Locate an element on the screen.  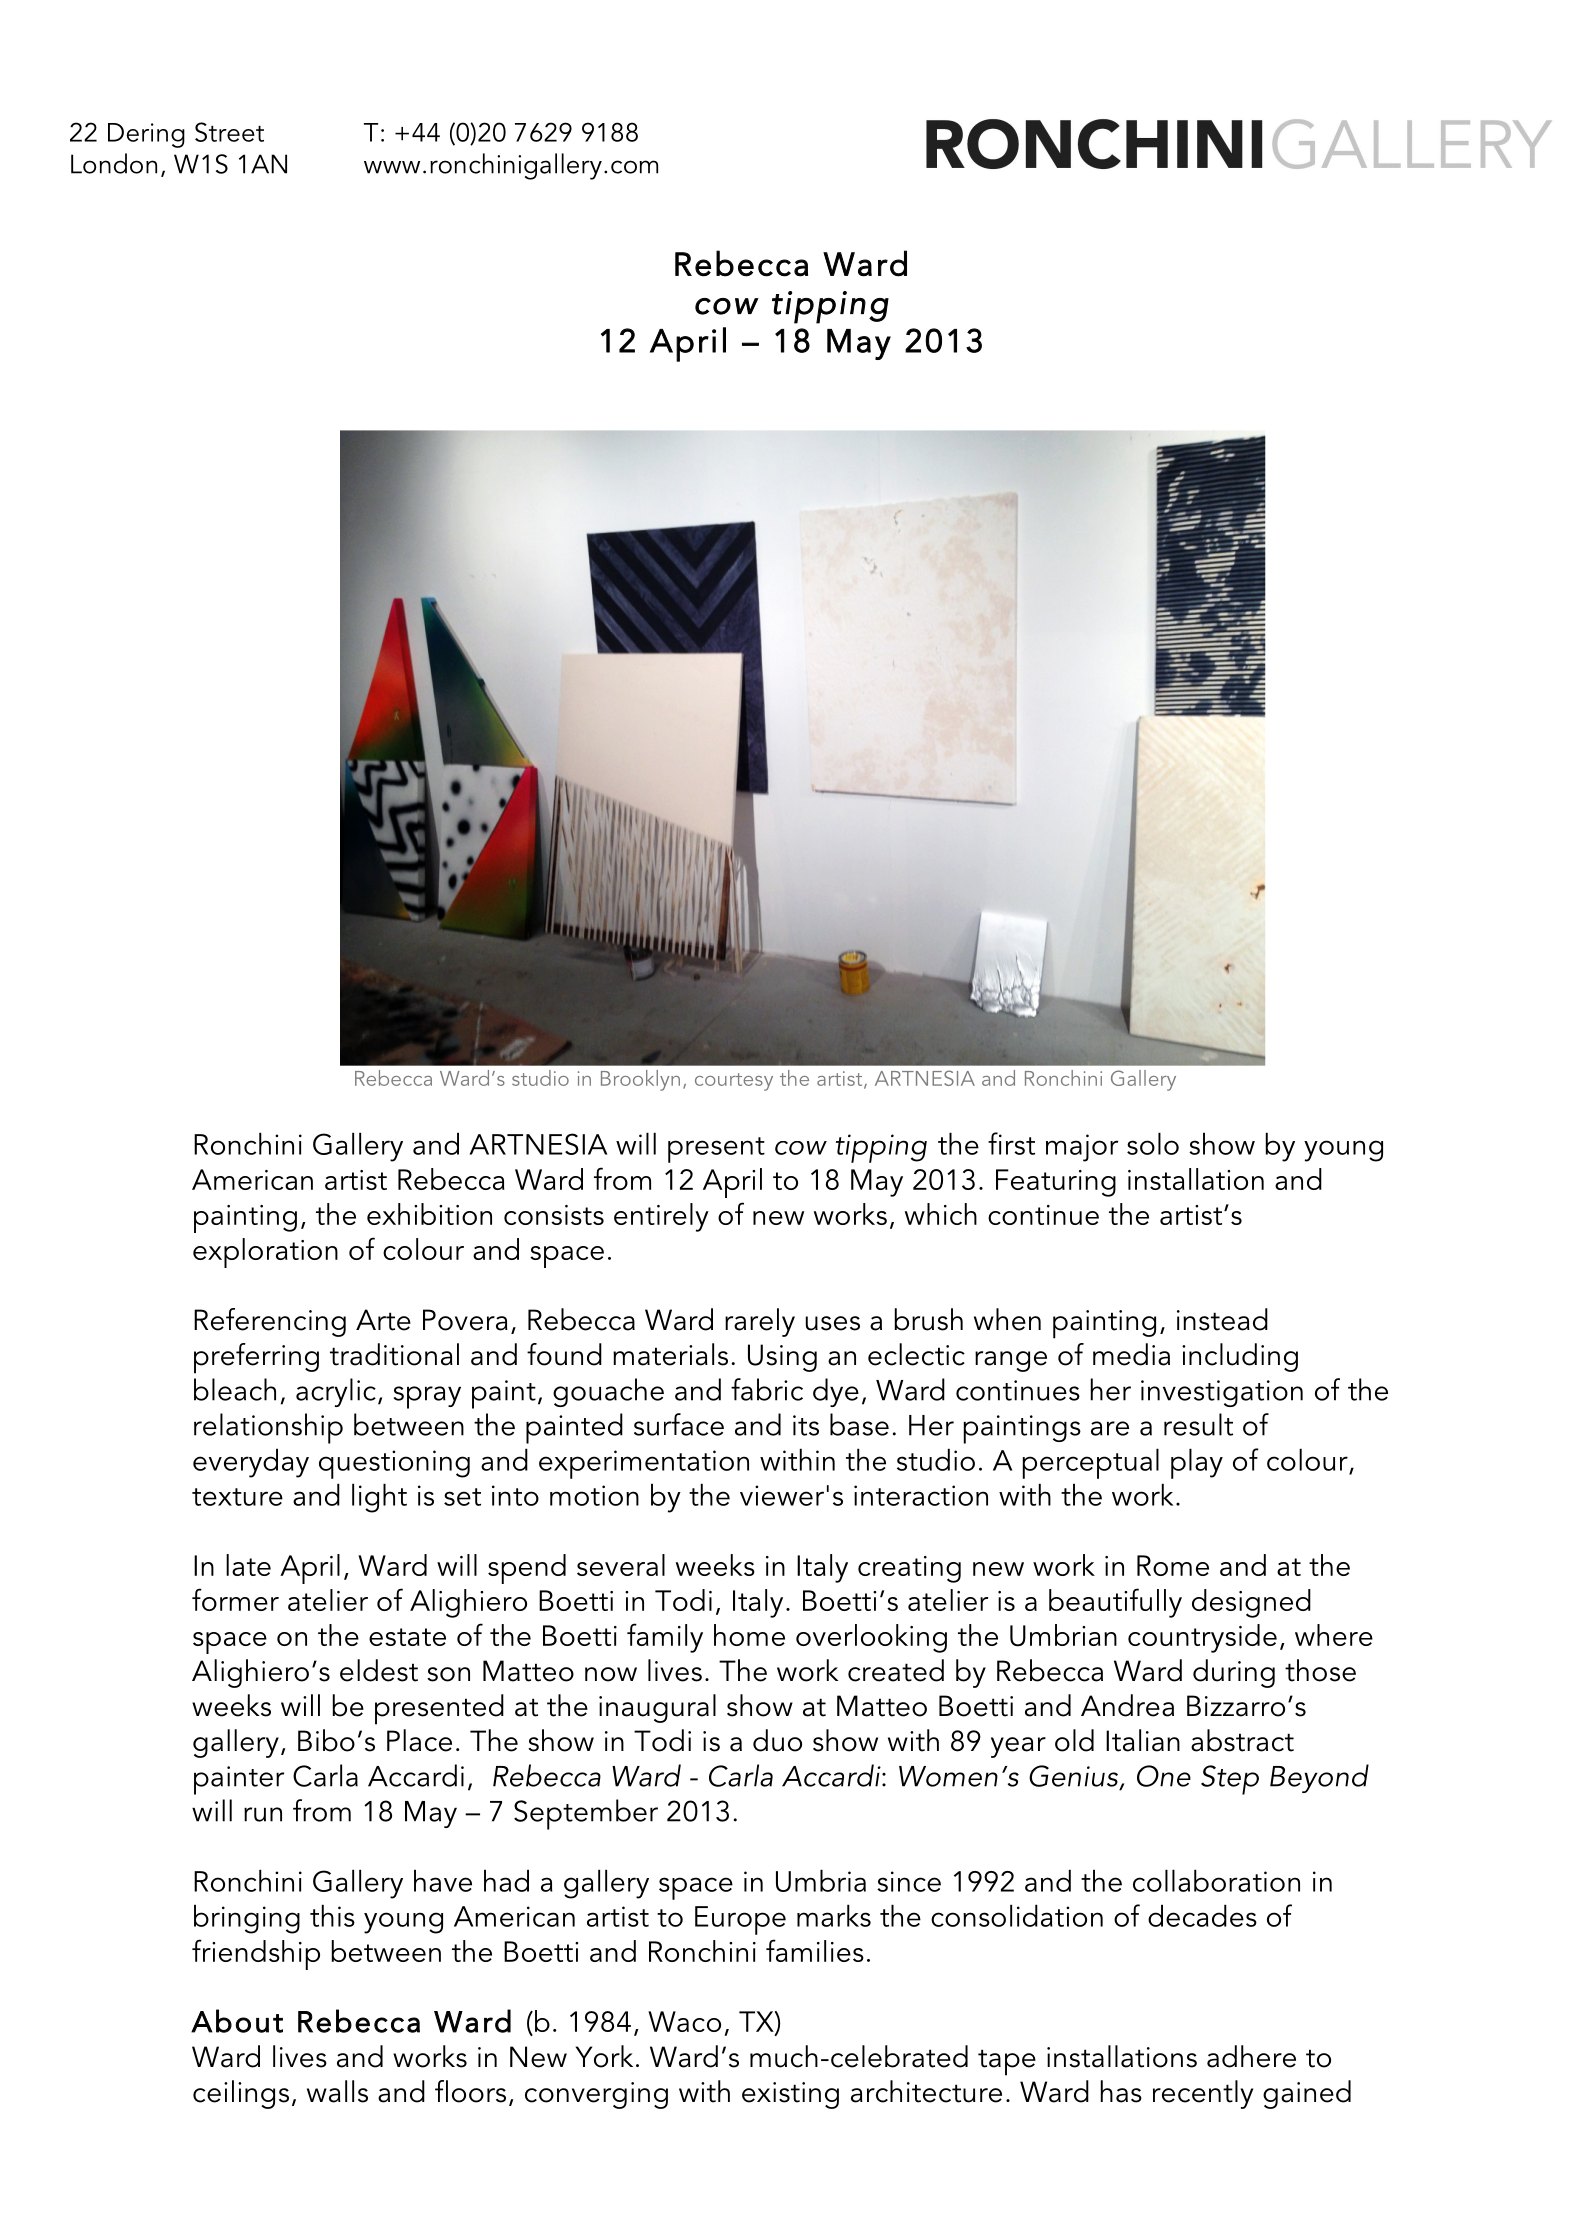
About is located at coordinates (237, 2021).
